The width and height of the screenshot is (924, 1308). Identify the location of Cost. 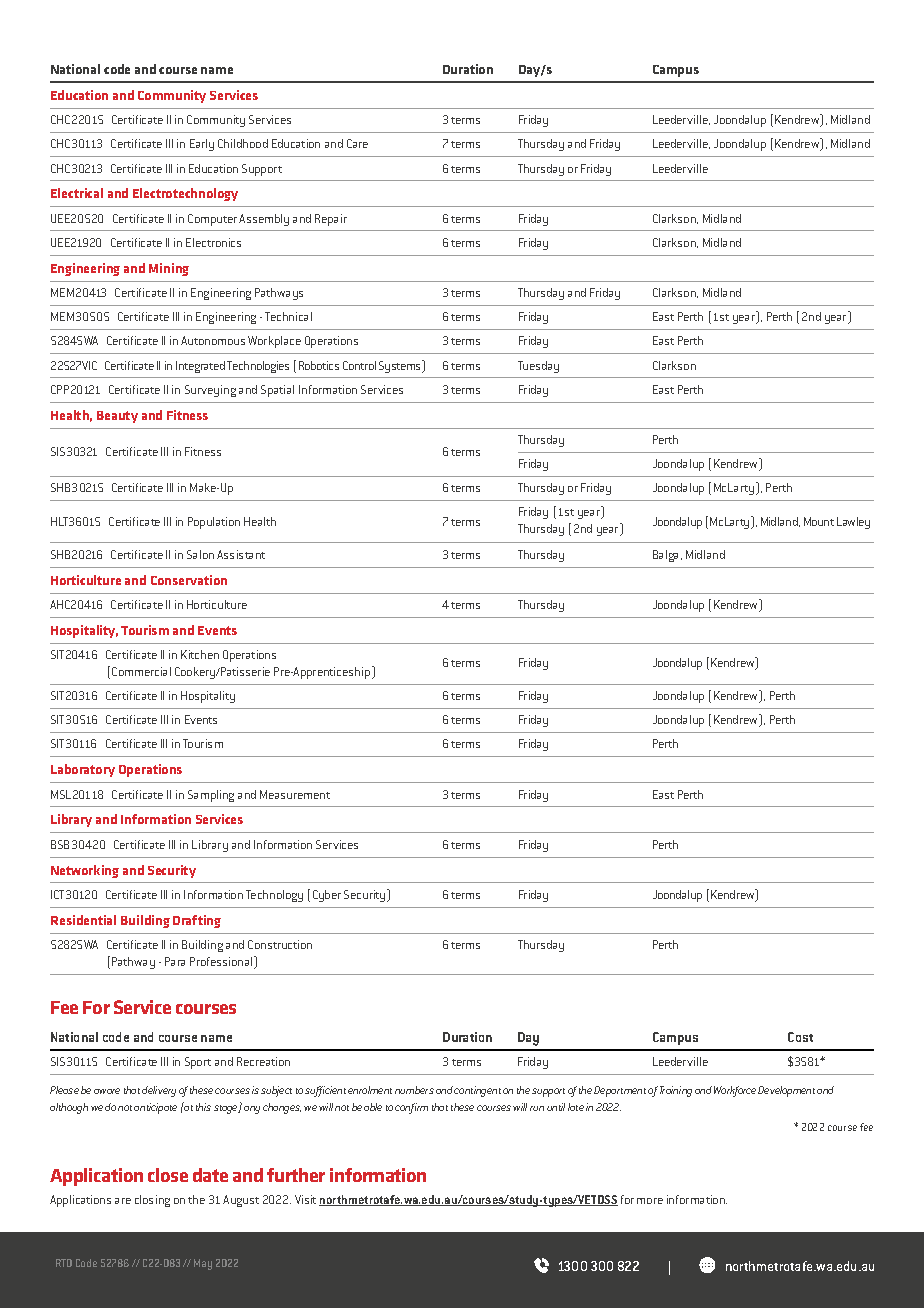
(800, 1037).
